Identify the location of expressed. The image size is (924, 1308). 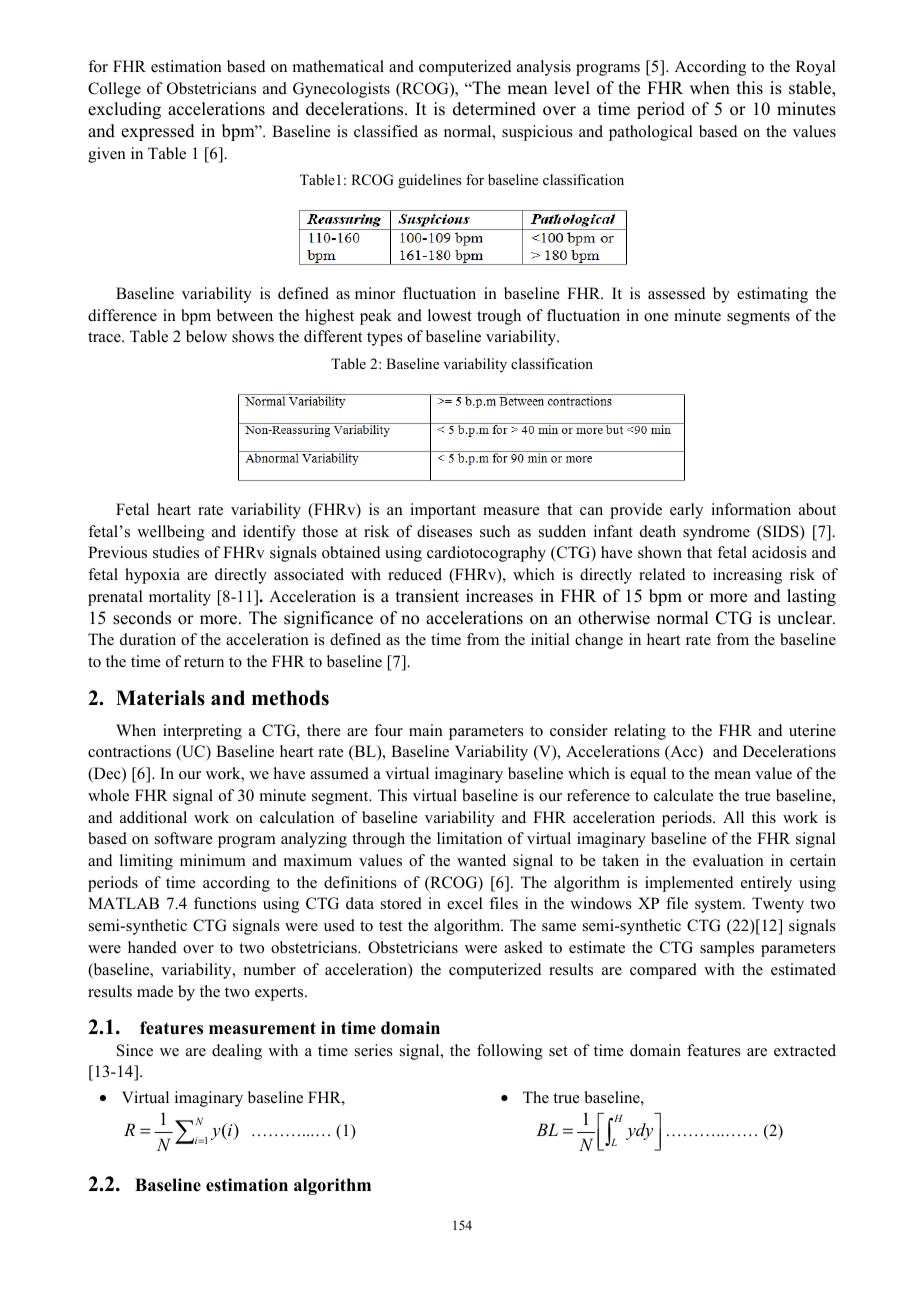
(158, 132).
